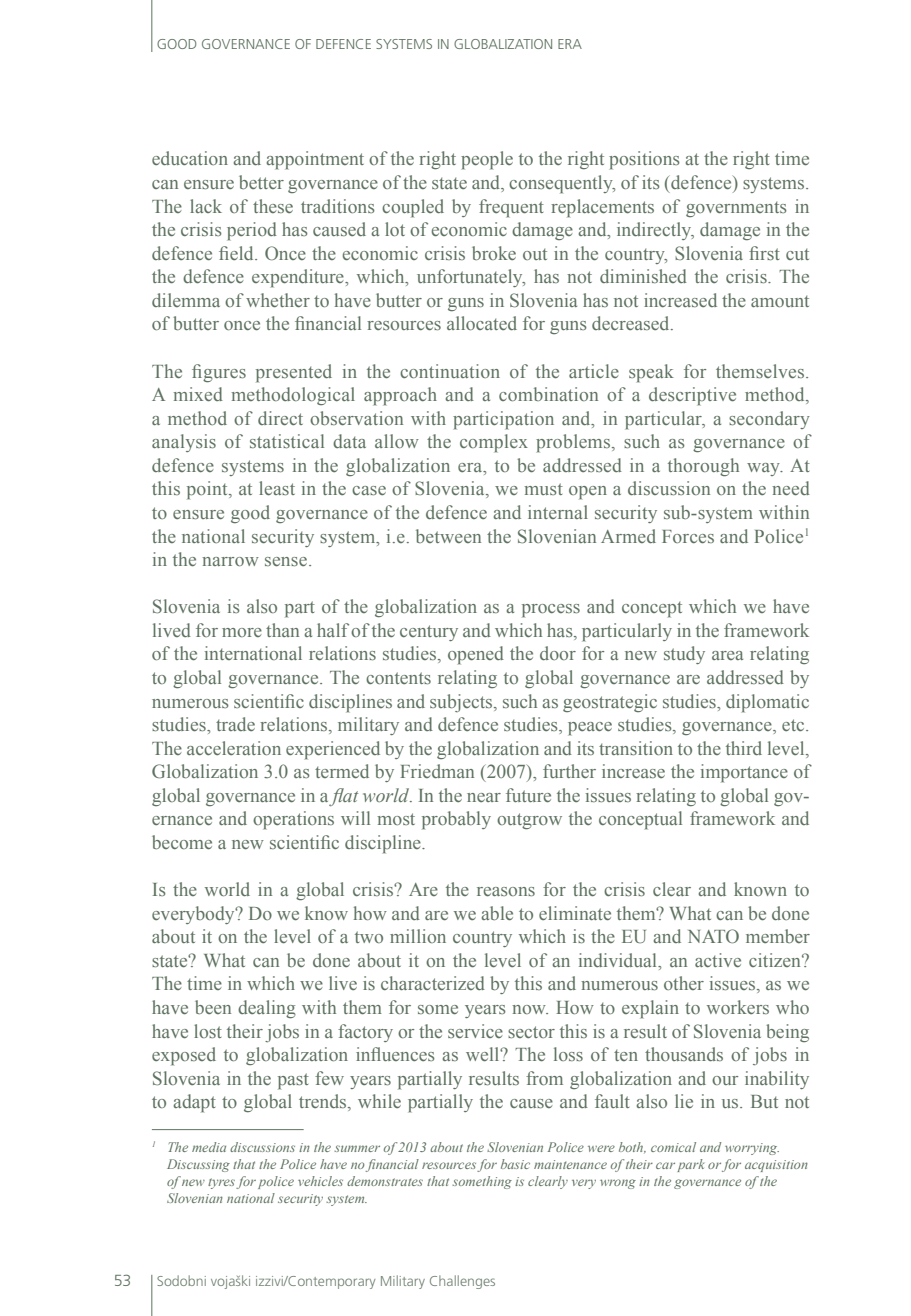 The width and height of the document is (911, 1316). Describe the element at coordinates (718, 960) in the document. I see `active` at that location.
